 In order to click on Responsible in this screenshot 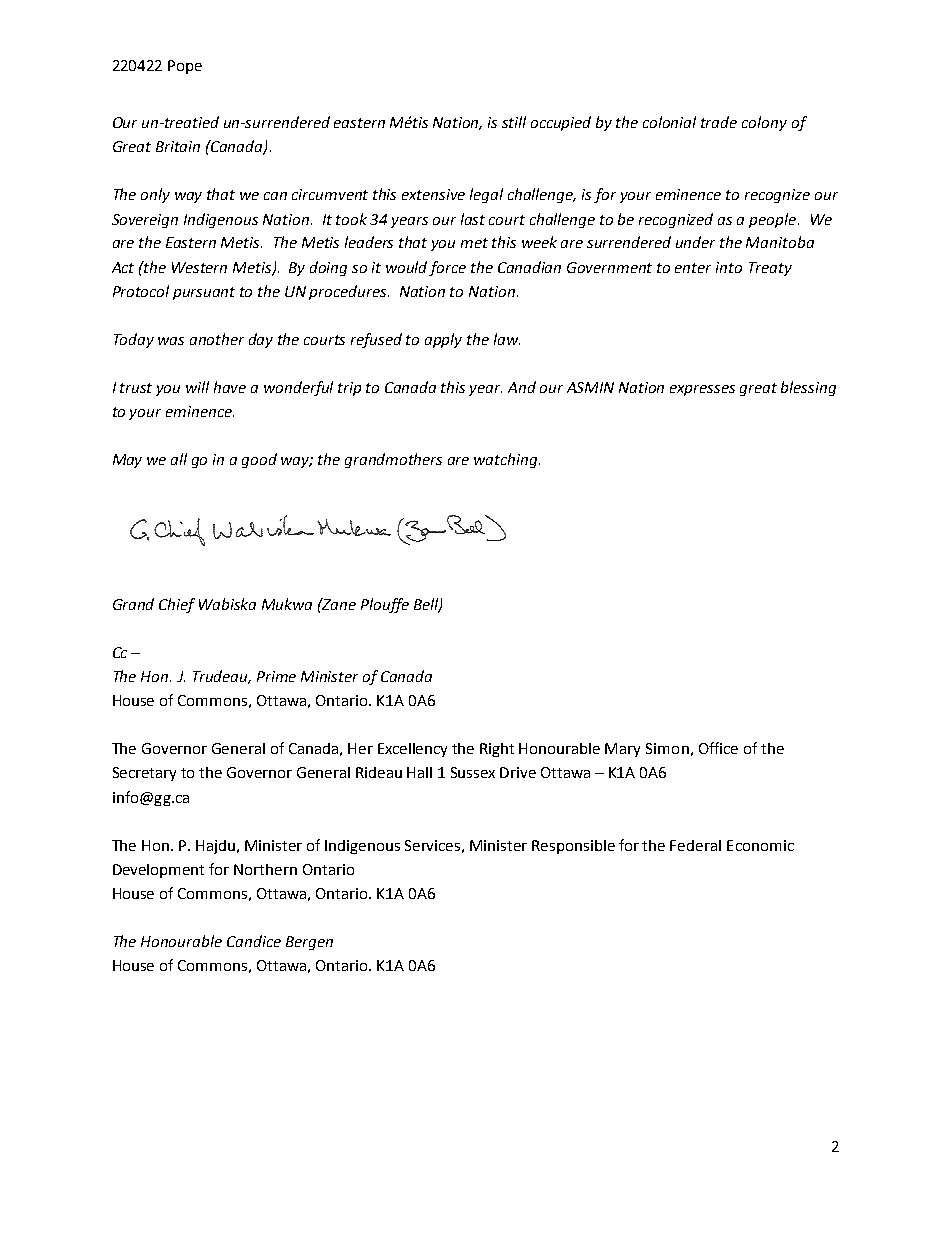, I will do `click(573, 847)`.
